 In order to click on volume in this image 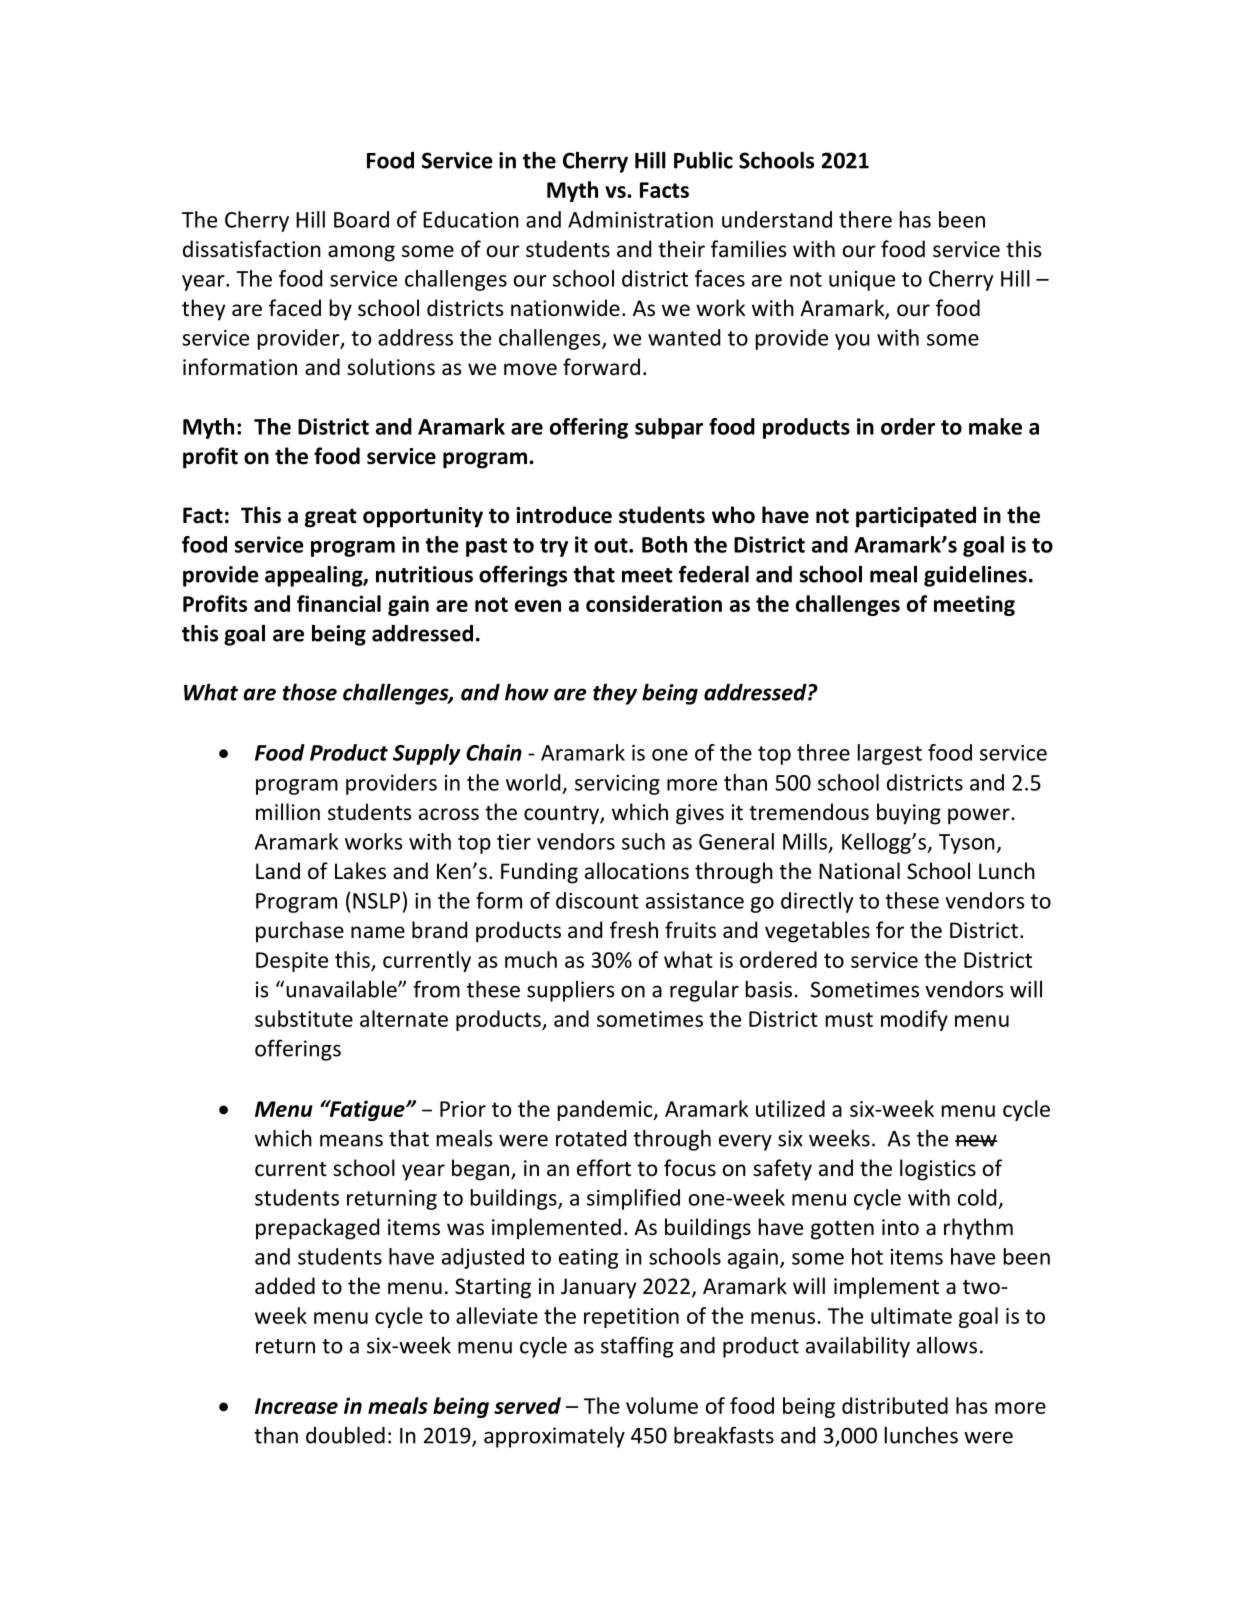, I will do `click(662, 1405)`.
